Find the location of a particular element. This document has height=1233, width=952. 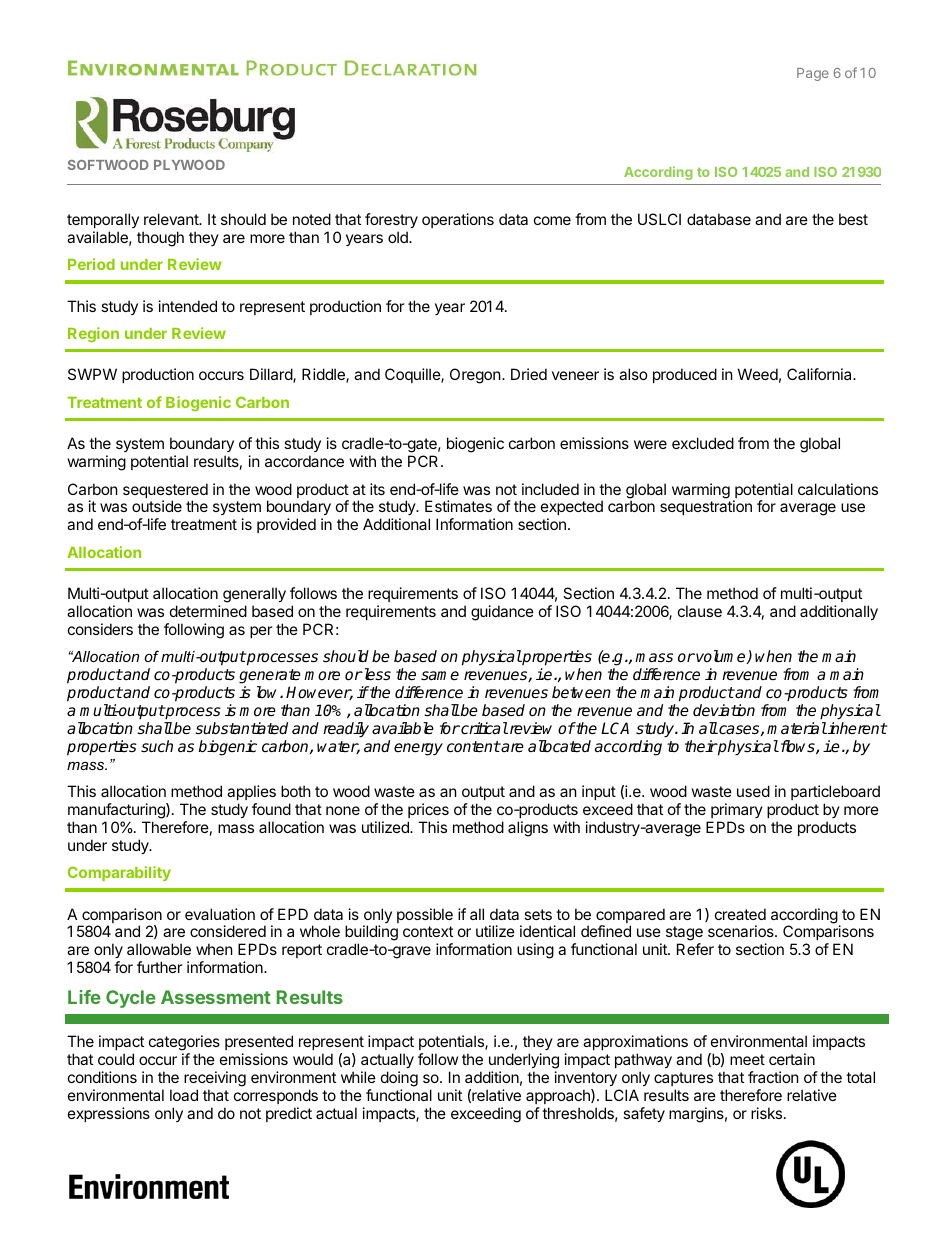

sequestered is located at coordinates (165, 492).
